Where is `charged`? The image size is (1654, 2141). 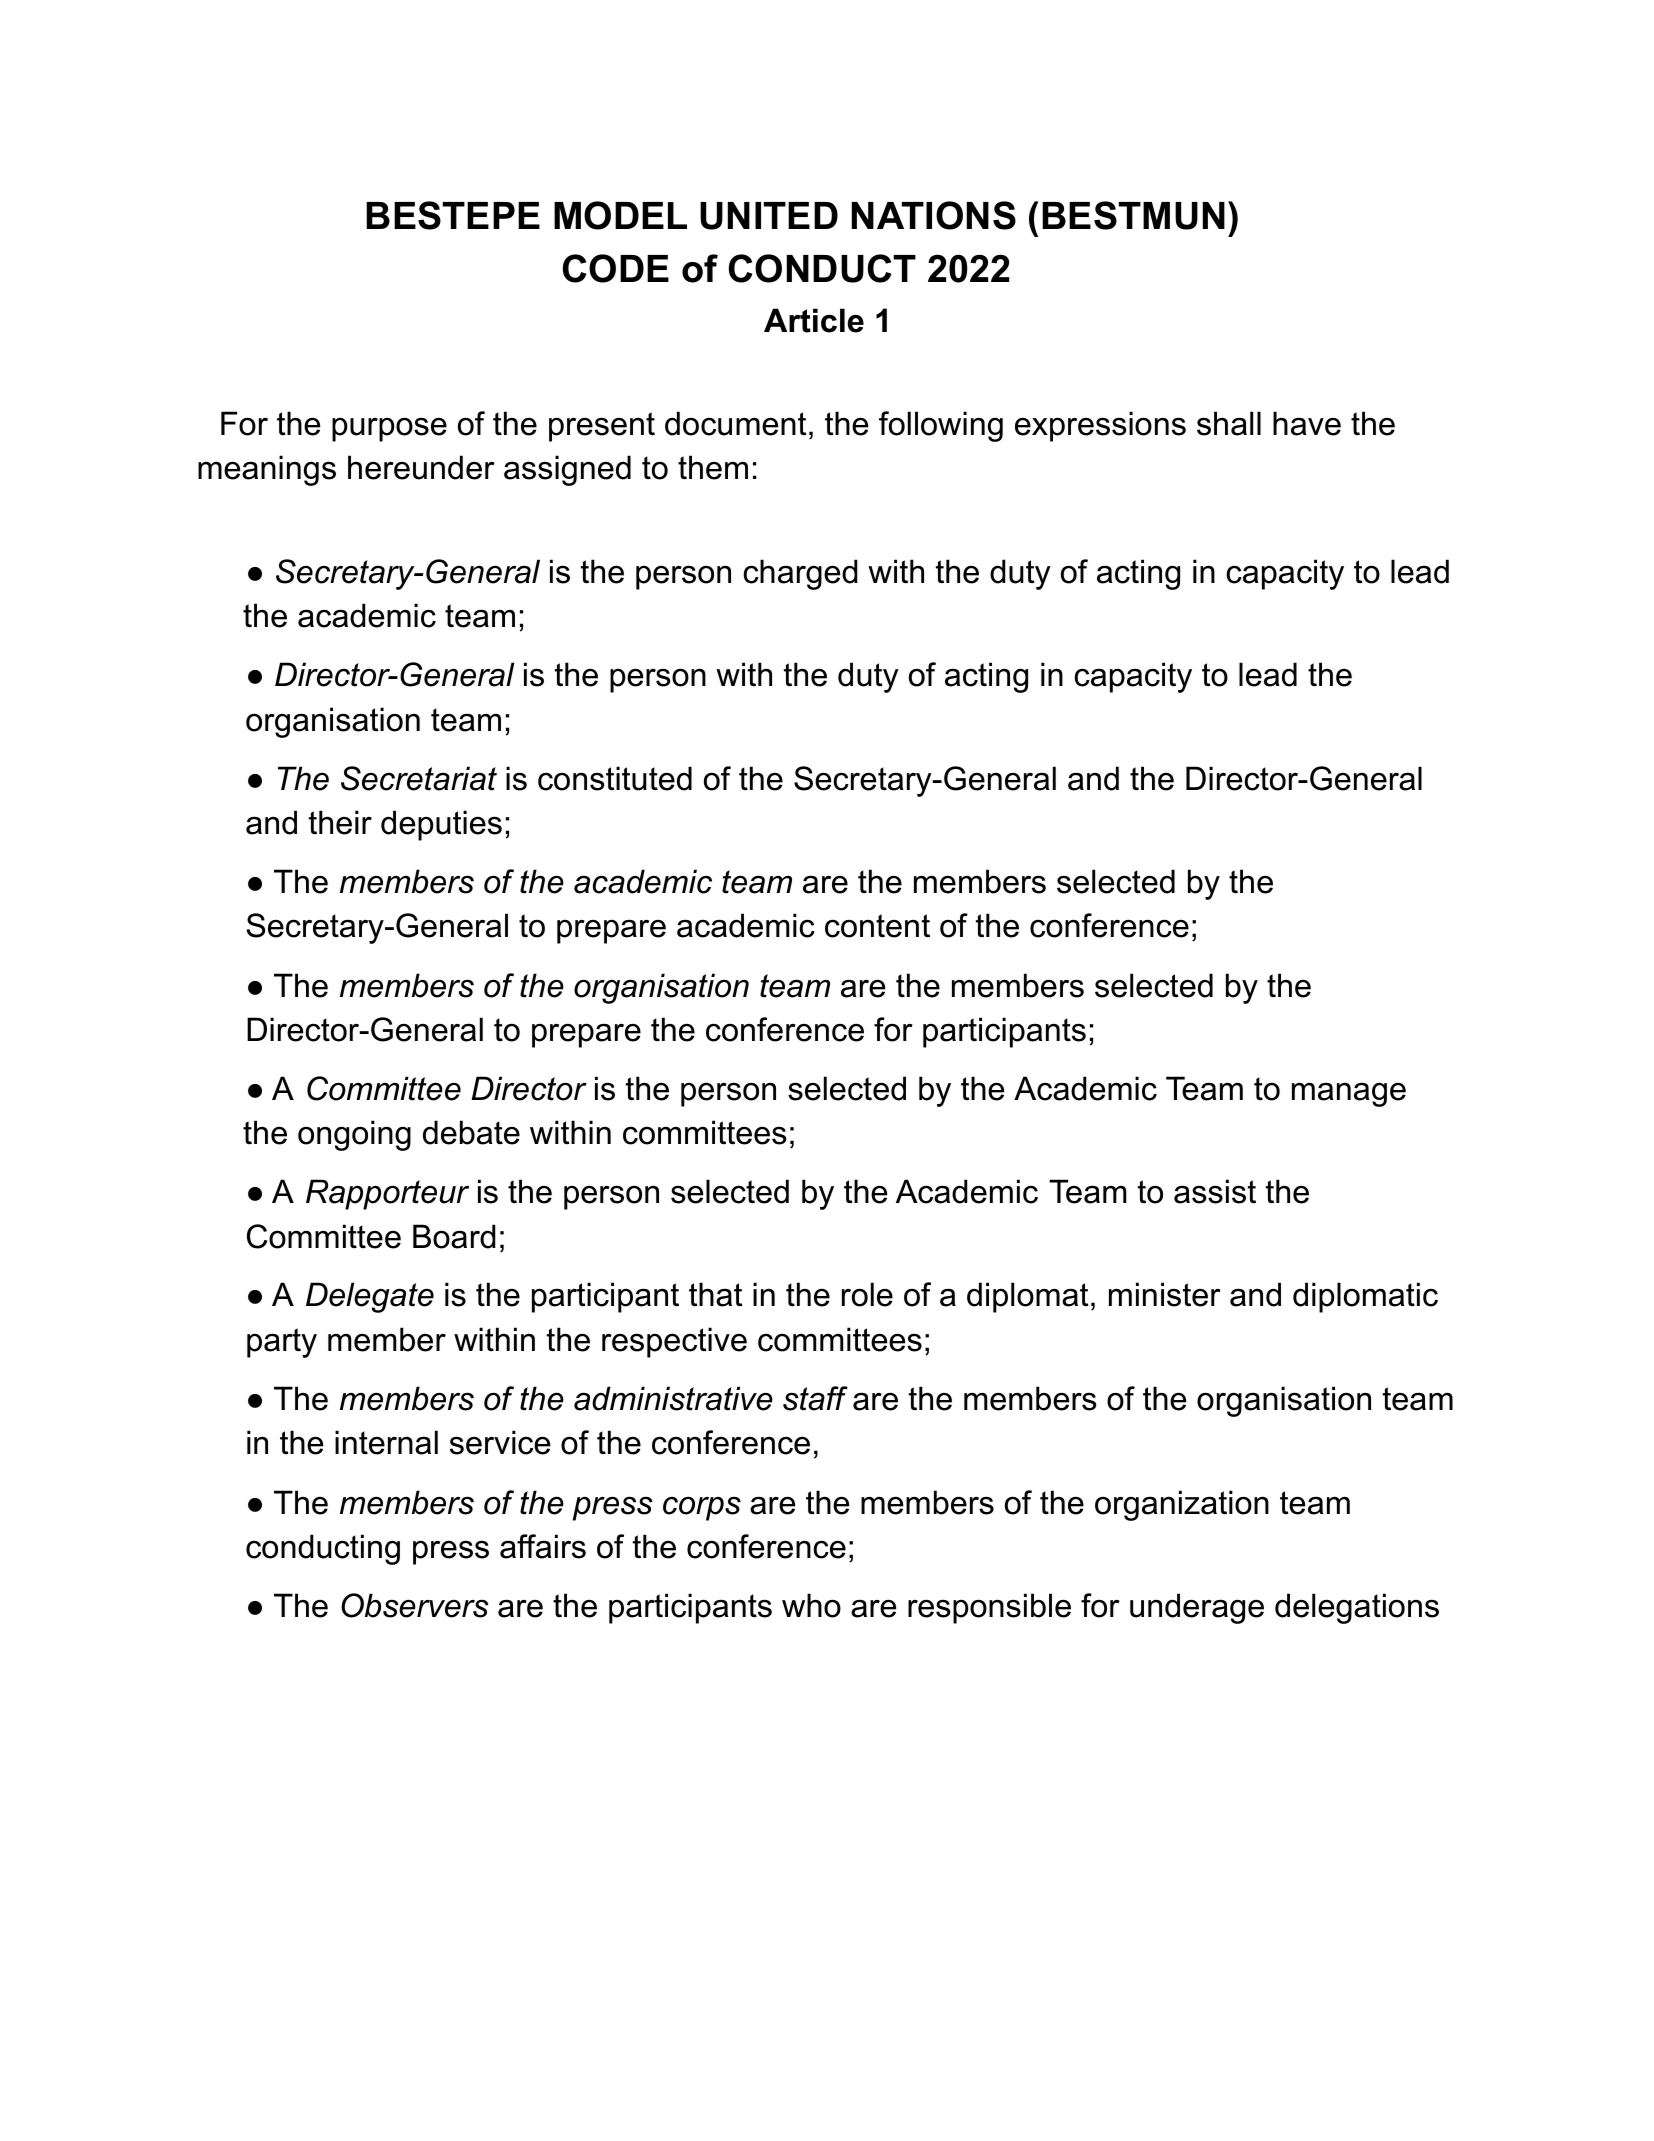
charged is located at coordinates (800, 574).
